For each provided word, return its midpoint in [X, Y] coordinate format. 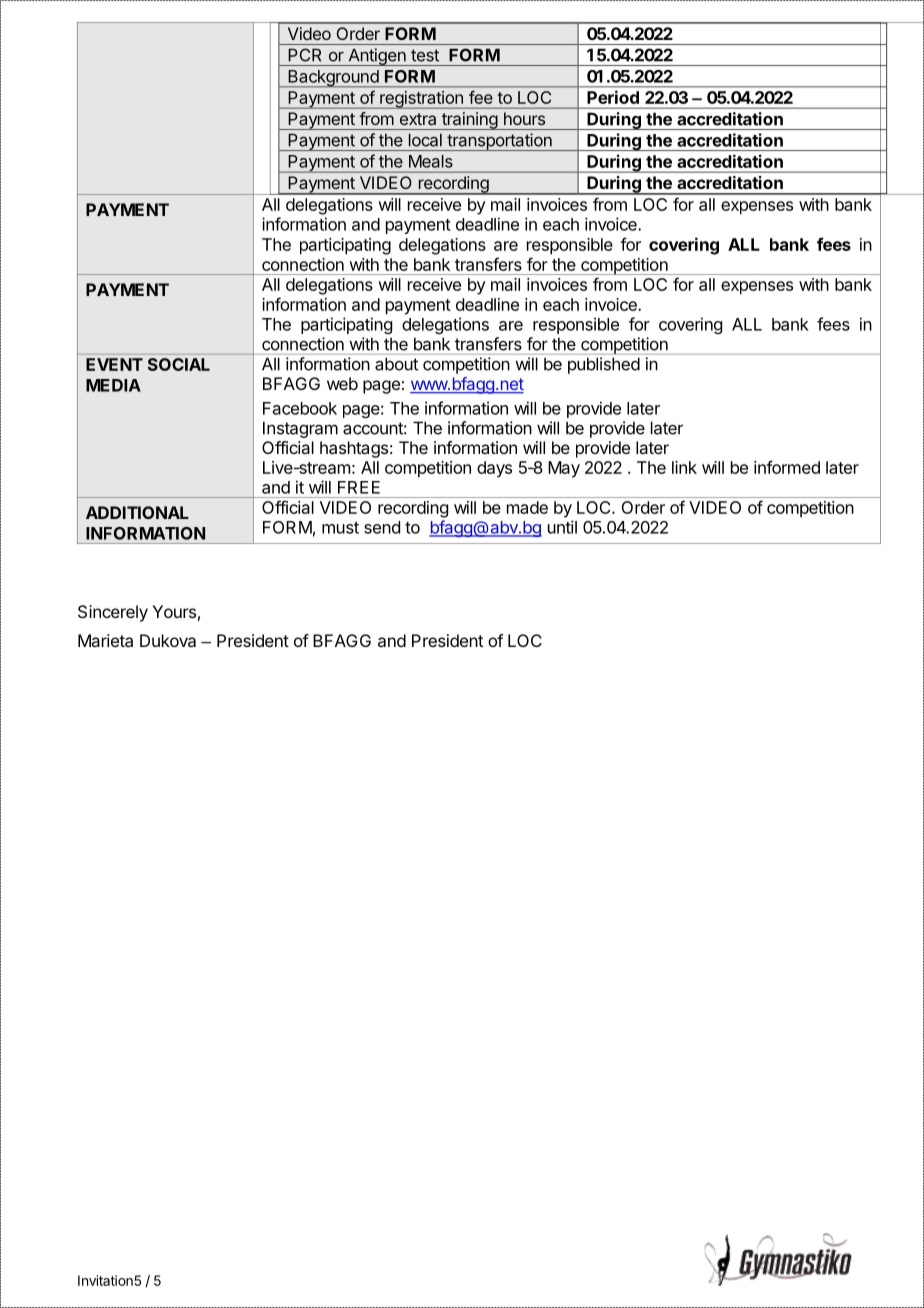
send [382, 527]
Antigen [377, 57]
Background [333, 79]
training [469, 121]
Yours [174, 611]
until [562, 527]
